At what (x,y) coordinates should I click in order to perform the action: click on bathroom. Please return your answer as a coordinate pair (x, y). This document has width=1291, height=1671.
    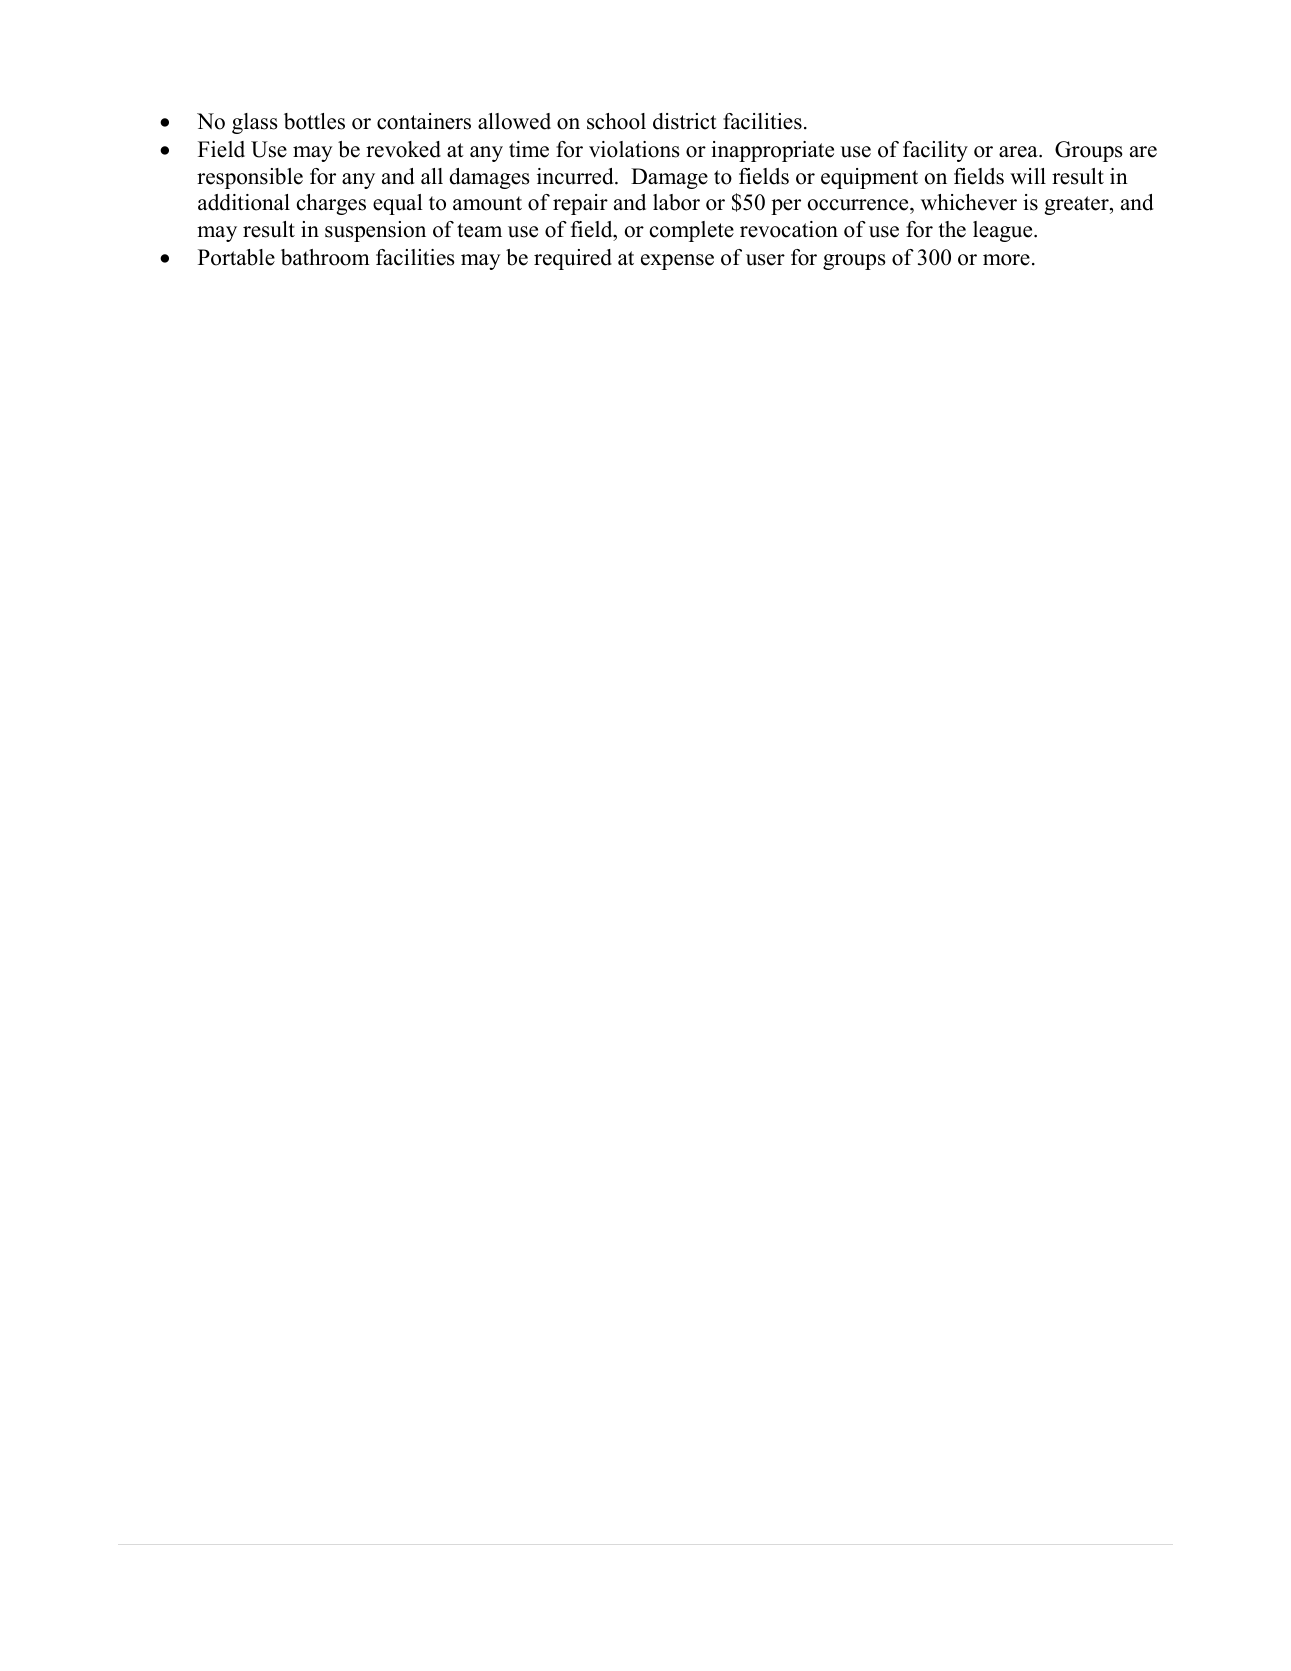
    Looking at the image, I should click on (325, 257).
